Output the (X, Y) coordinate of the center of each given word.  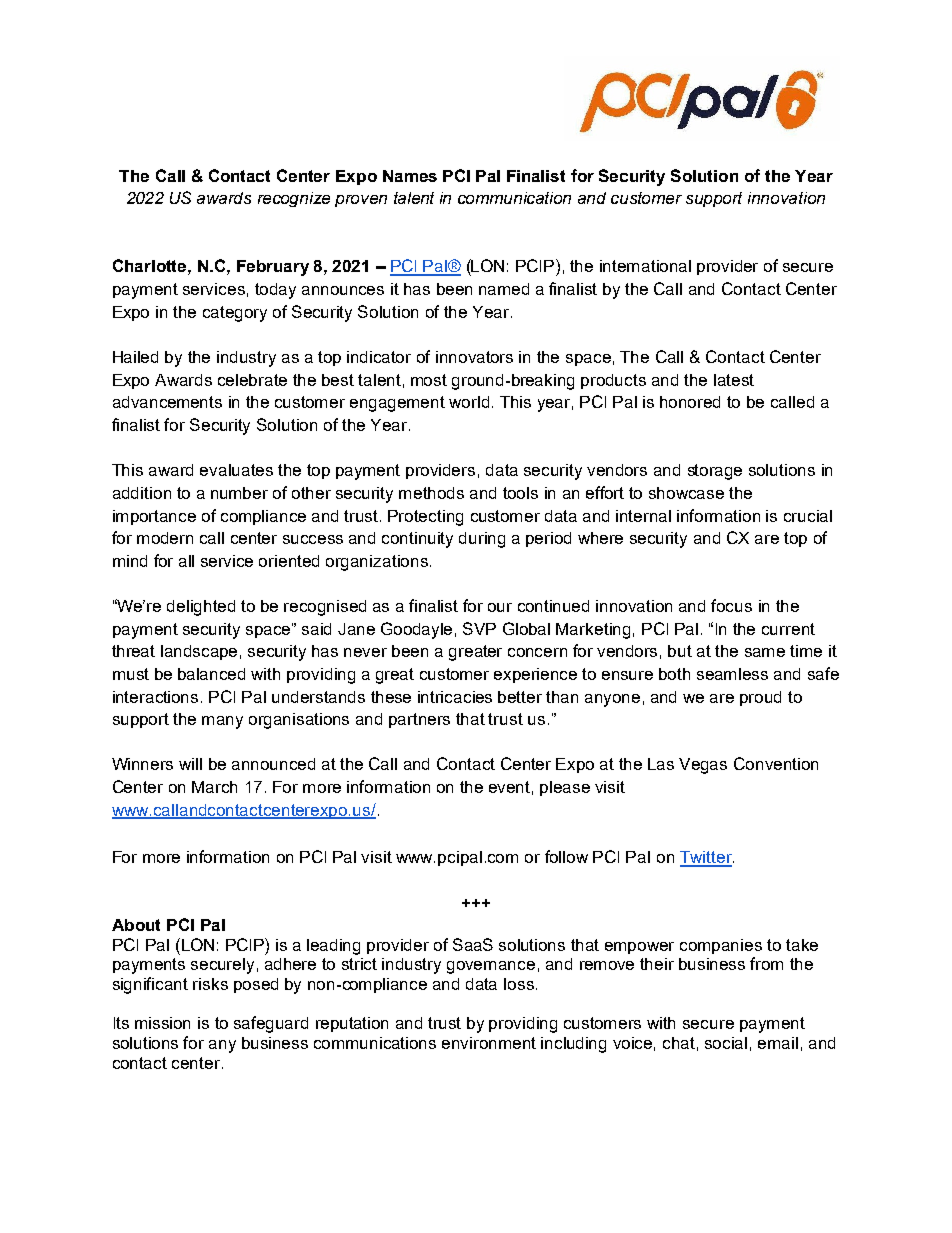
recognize (294, 199)
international (645, 266)
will (190, 764)
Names (410, 176)
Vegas (703, 766)
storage (715, 472)
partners (419, 720)
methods (431, 493)
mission (162, 1023)
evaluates (236, 470)
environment (489, 1043)
